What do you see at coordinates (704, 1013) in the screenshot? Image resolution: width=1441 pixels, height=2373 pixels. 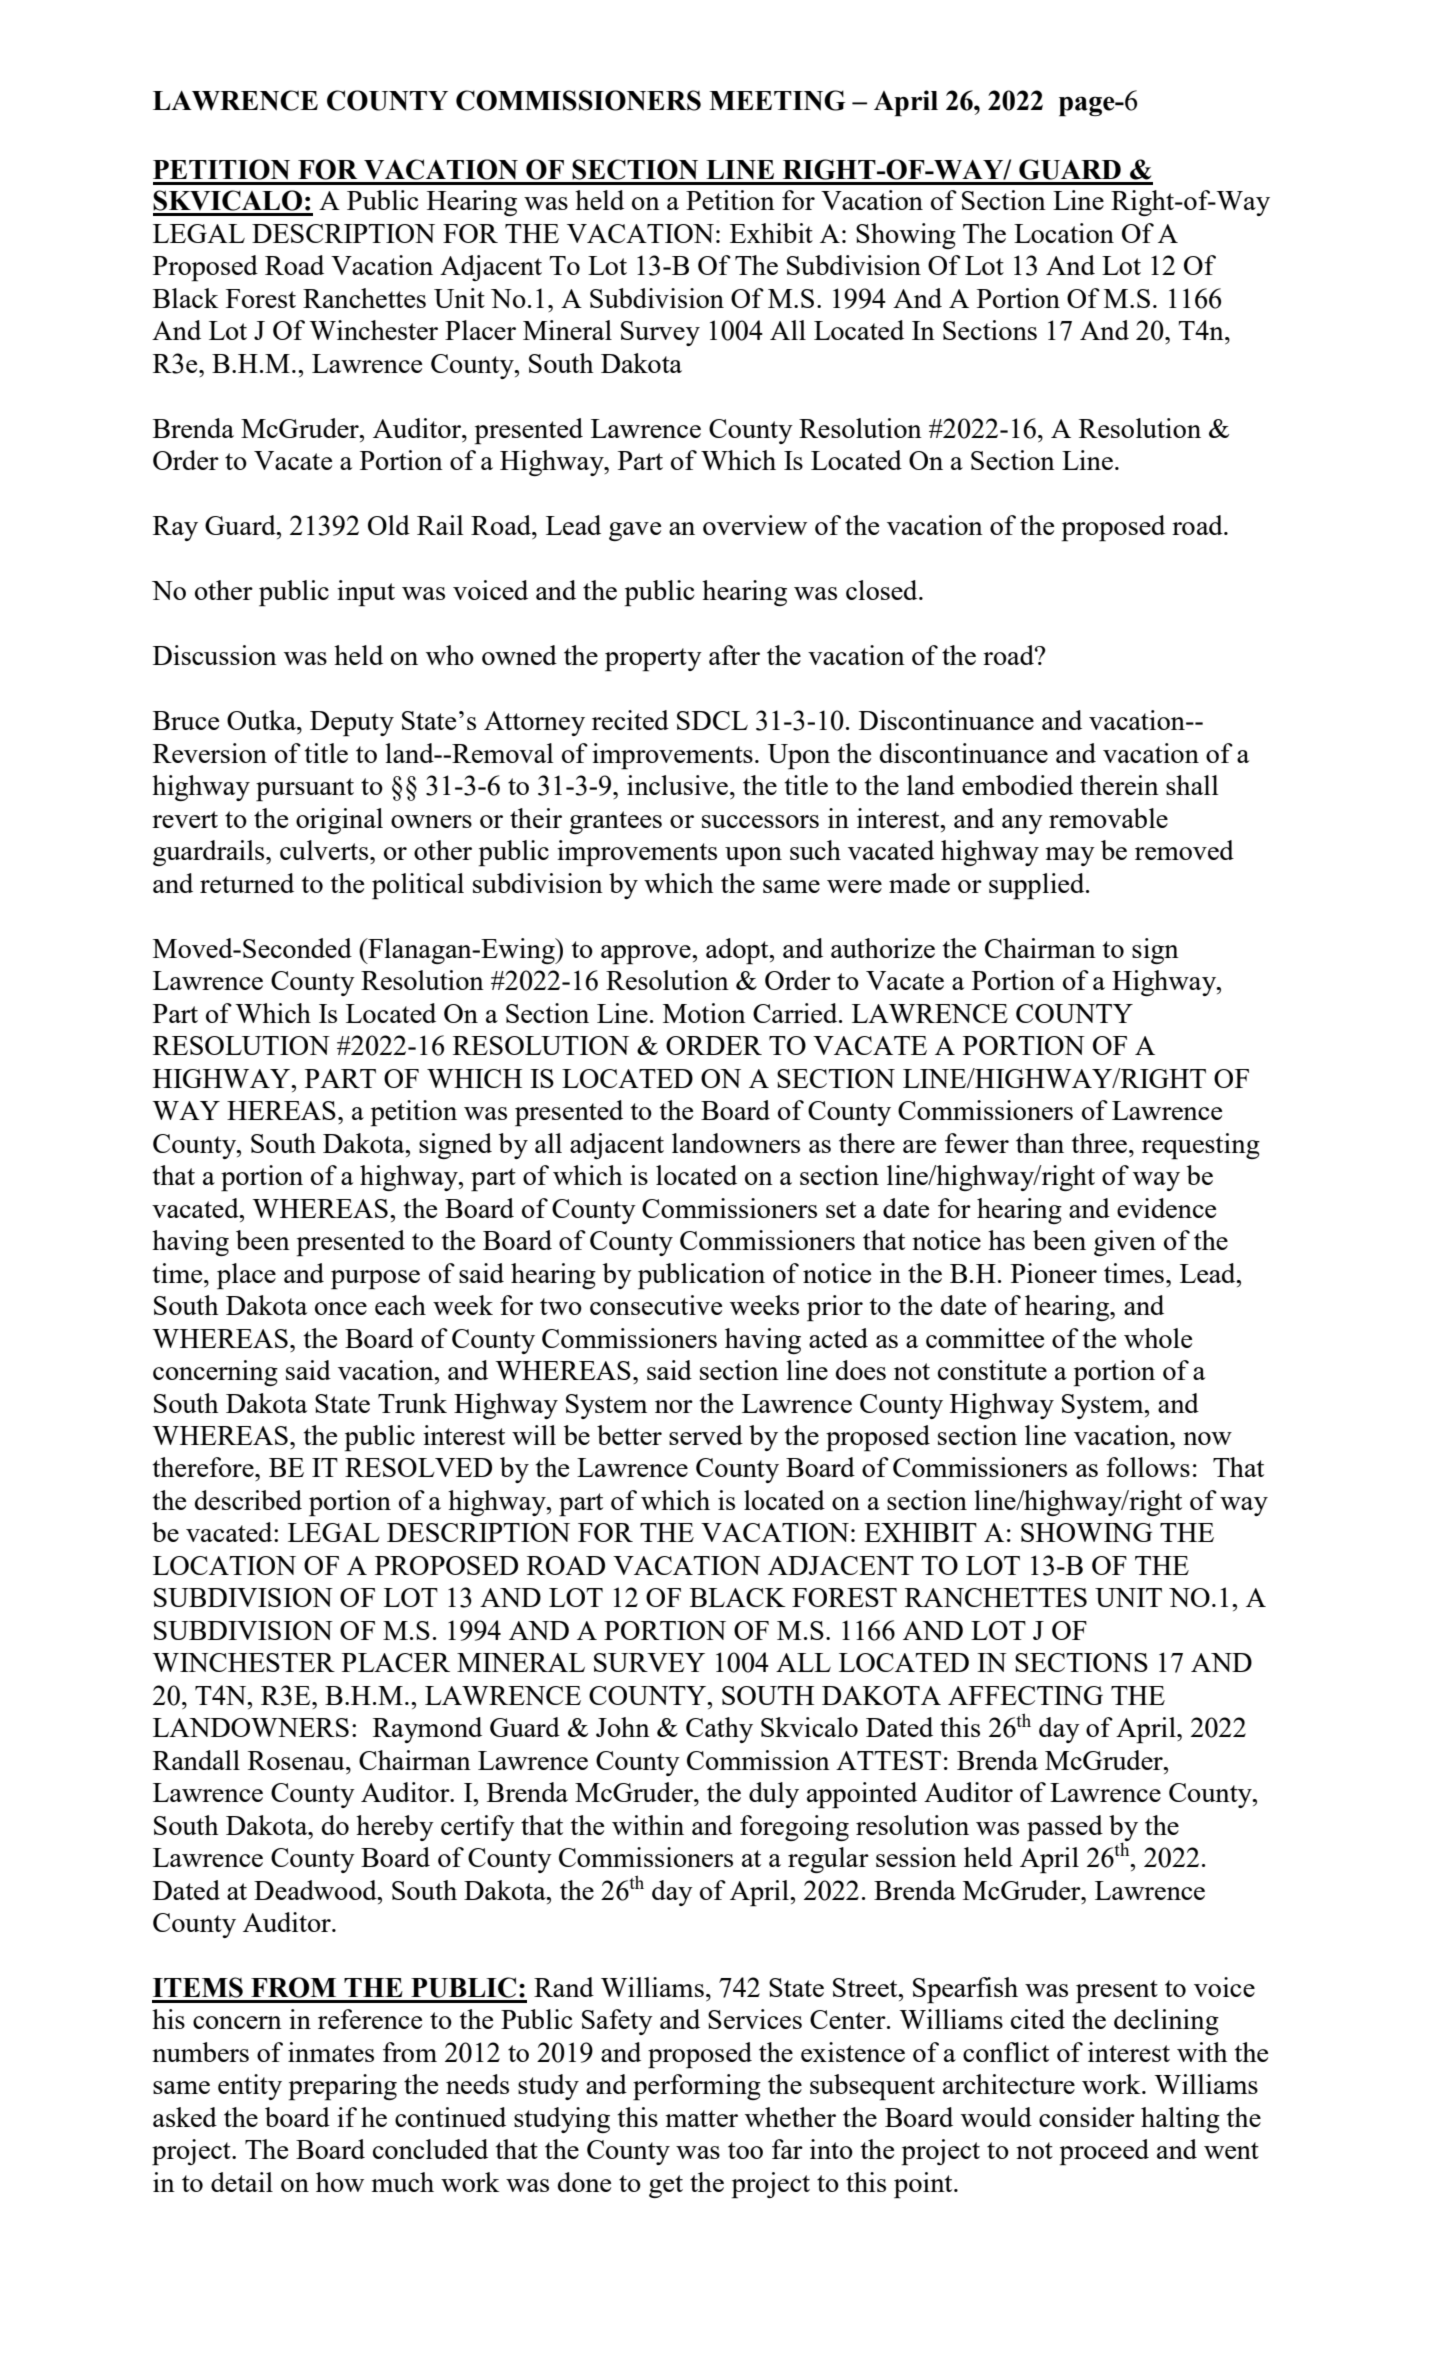 I see `Motion` at bounding box center [704, 1013].
